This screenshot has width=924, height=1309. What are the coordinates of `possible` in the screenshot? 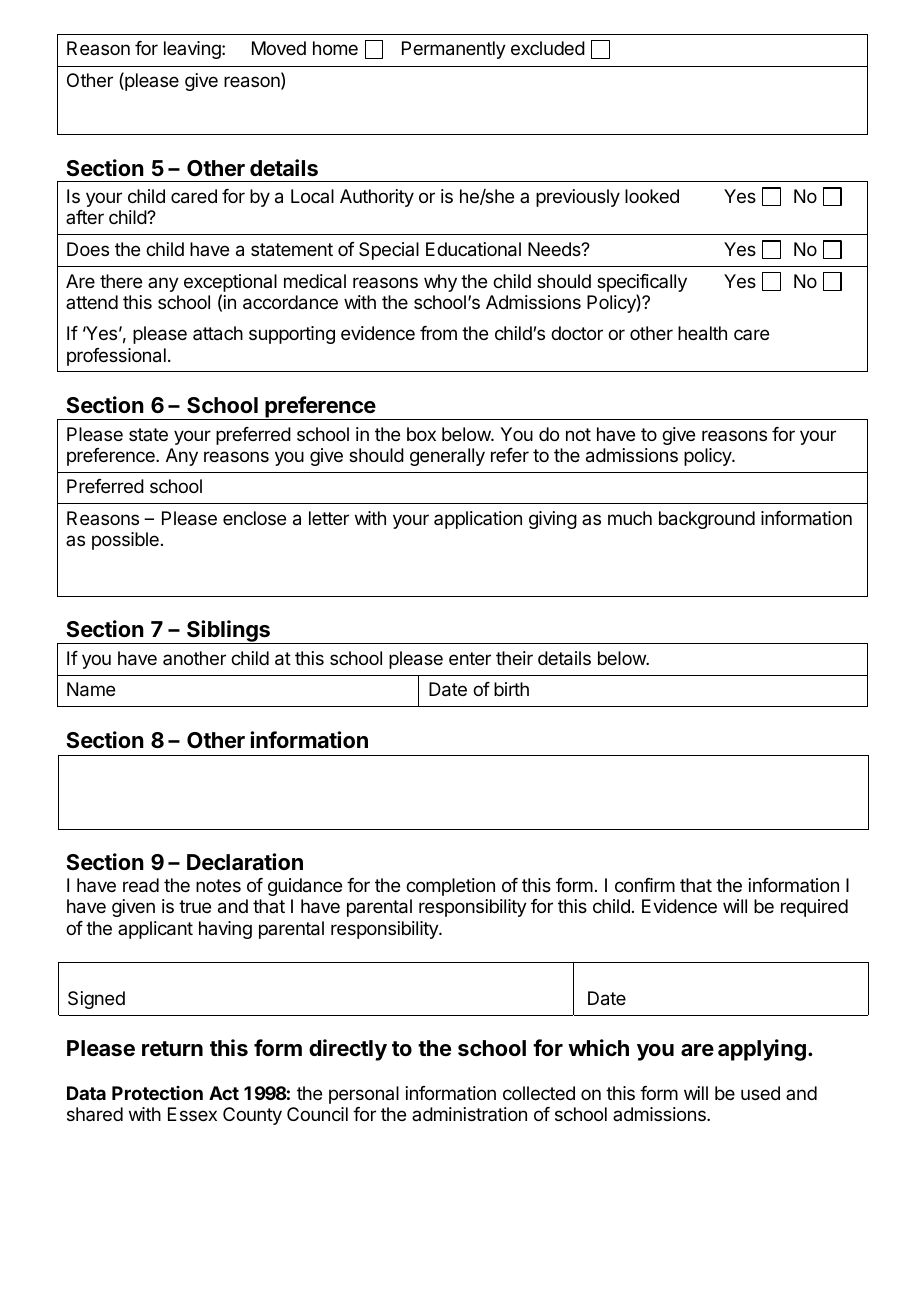 It's located at (125, 541).
